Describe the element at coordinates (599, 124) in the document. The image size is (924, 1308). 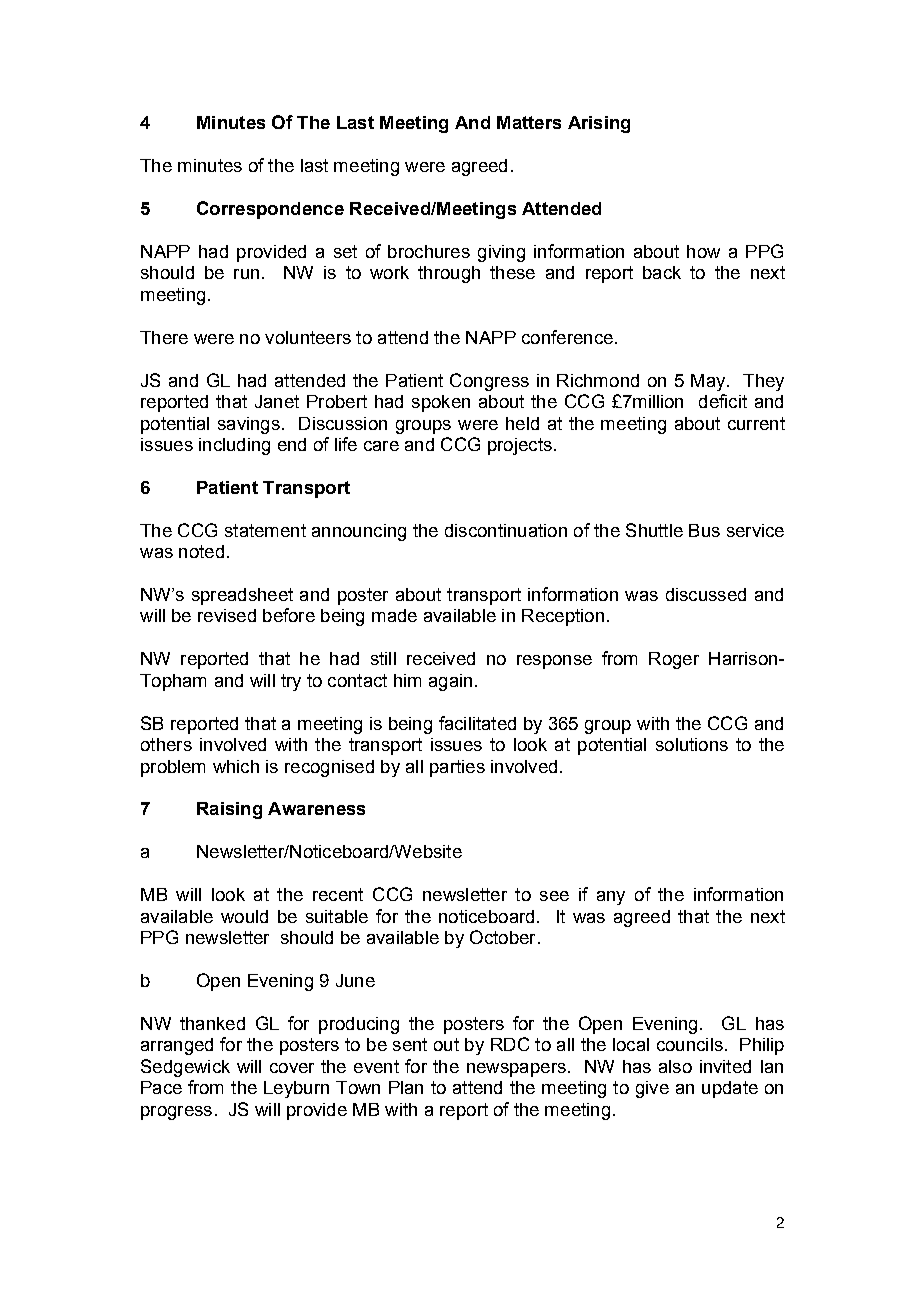
I see `Arising` at that location.
